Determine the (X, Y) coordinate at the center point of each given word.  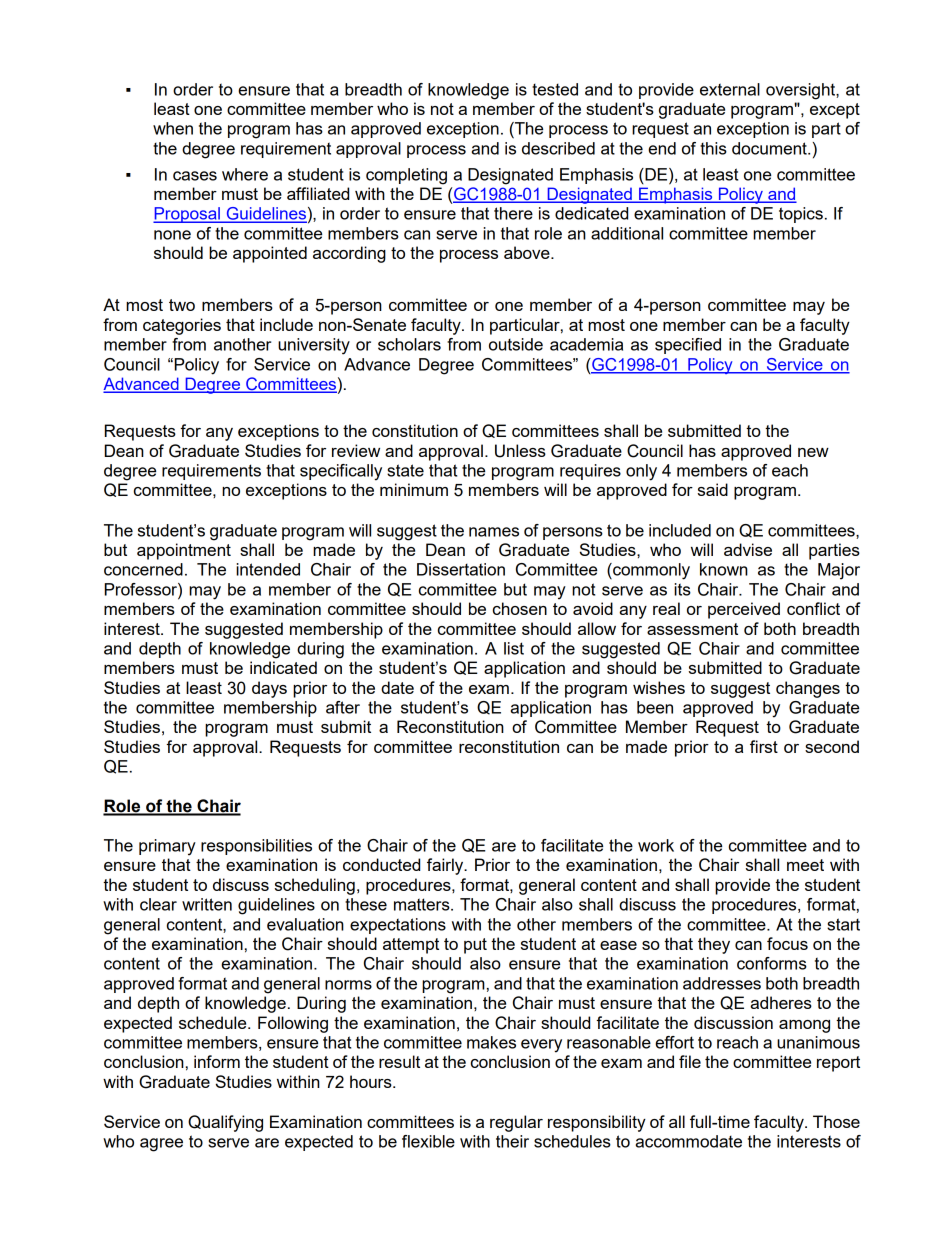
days (269, 689)
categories (182, 326)
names (494, 532)
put (475, 946)
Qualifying (225, 1123)
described (558, 148)
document (770, 148)
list (514, 648)
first (764, 746)
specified (688, 346)
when (173, 128)
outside (516, 344)
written (207, 904)
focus (787, 943)
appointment (184, 551)
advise (748, 549)
